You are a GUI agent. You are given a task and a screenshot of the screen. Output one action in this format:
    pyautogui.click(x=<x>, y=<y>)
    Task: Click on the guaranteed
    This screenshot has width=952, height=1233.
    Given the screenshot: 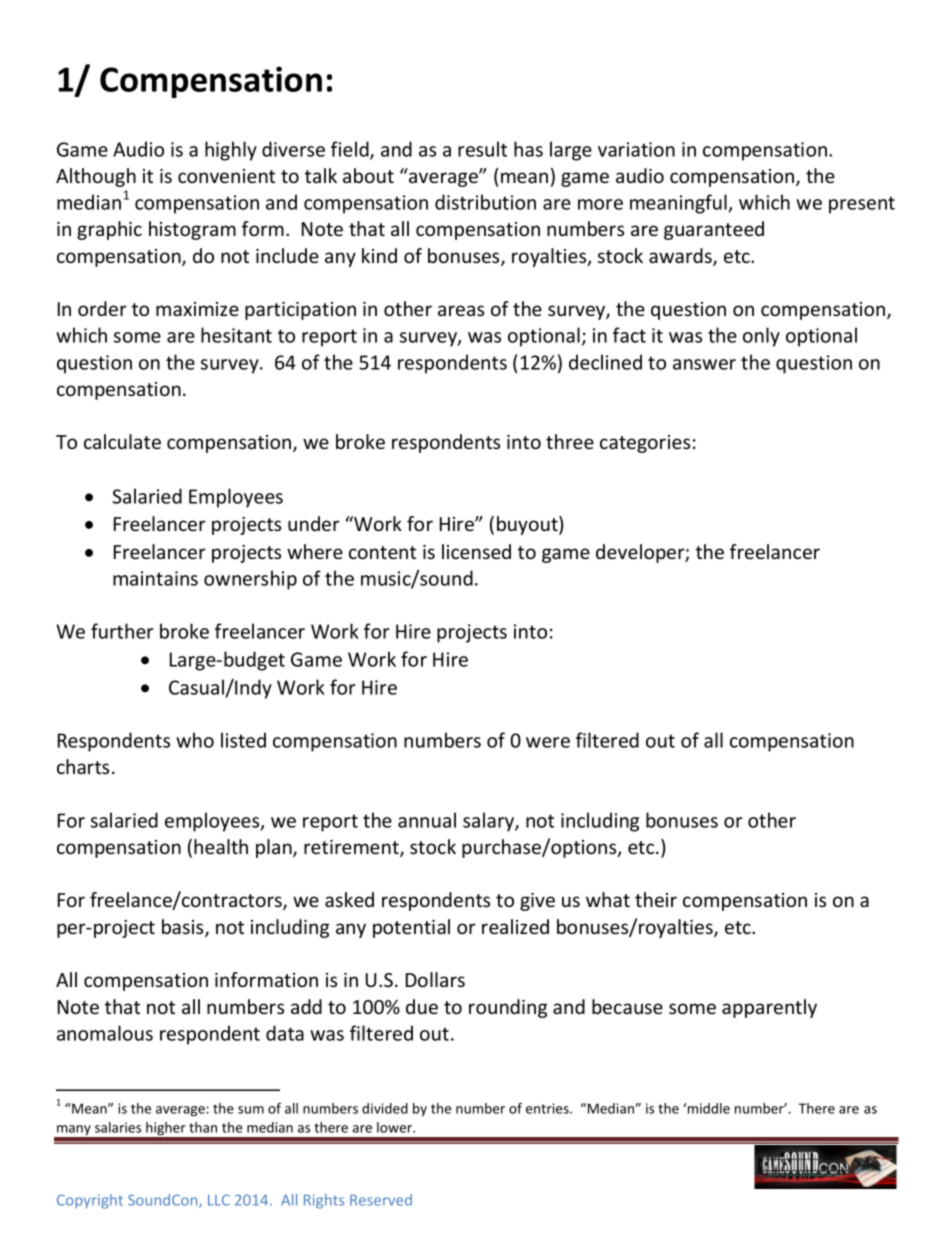 What is the action you would take?
    pyautogui.click(x=714, y=230)
